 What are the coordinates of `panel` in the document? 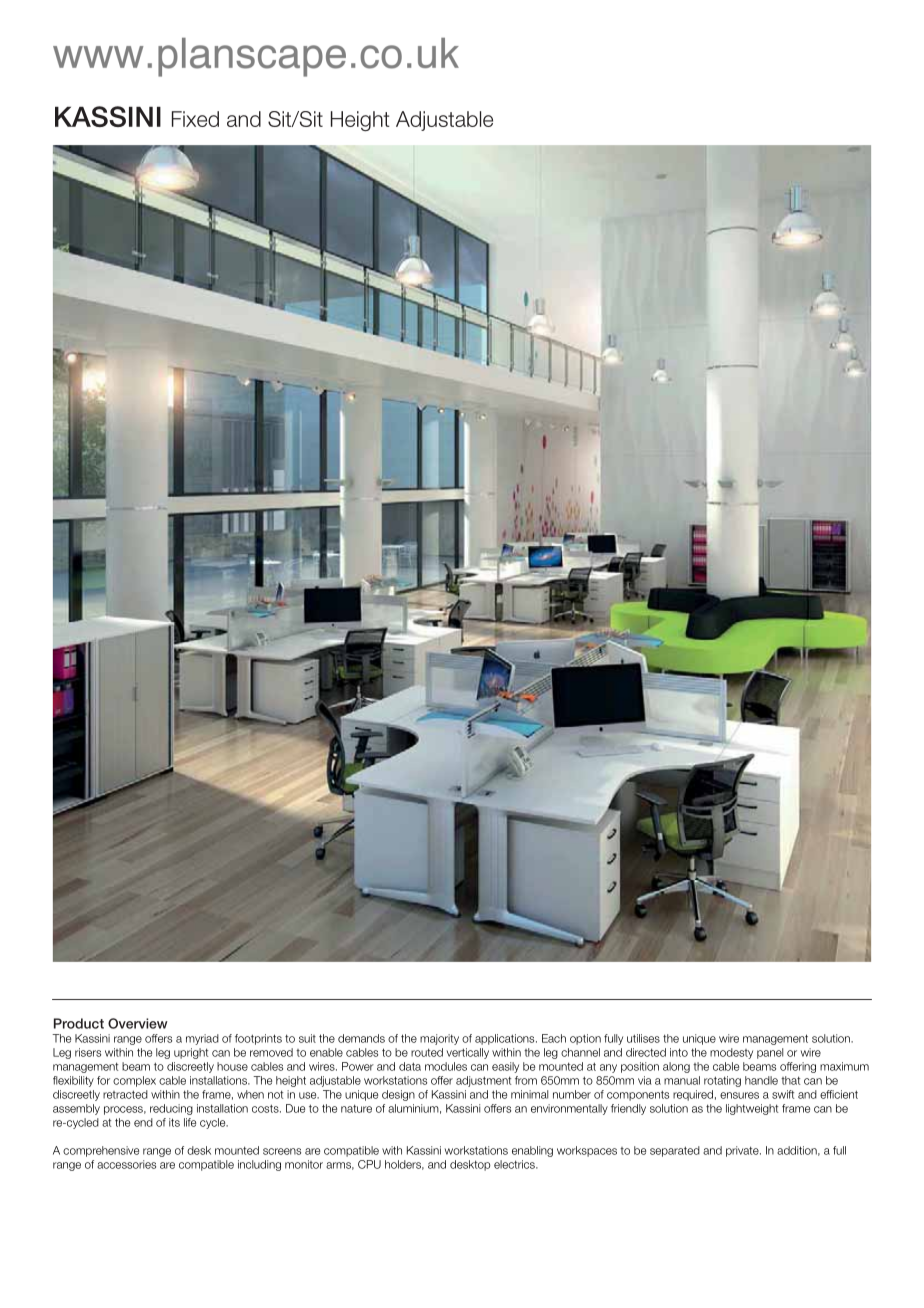 It's located at (770, 1053).
